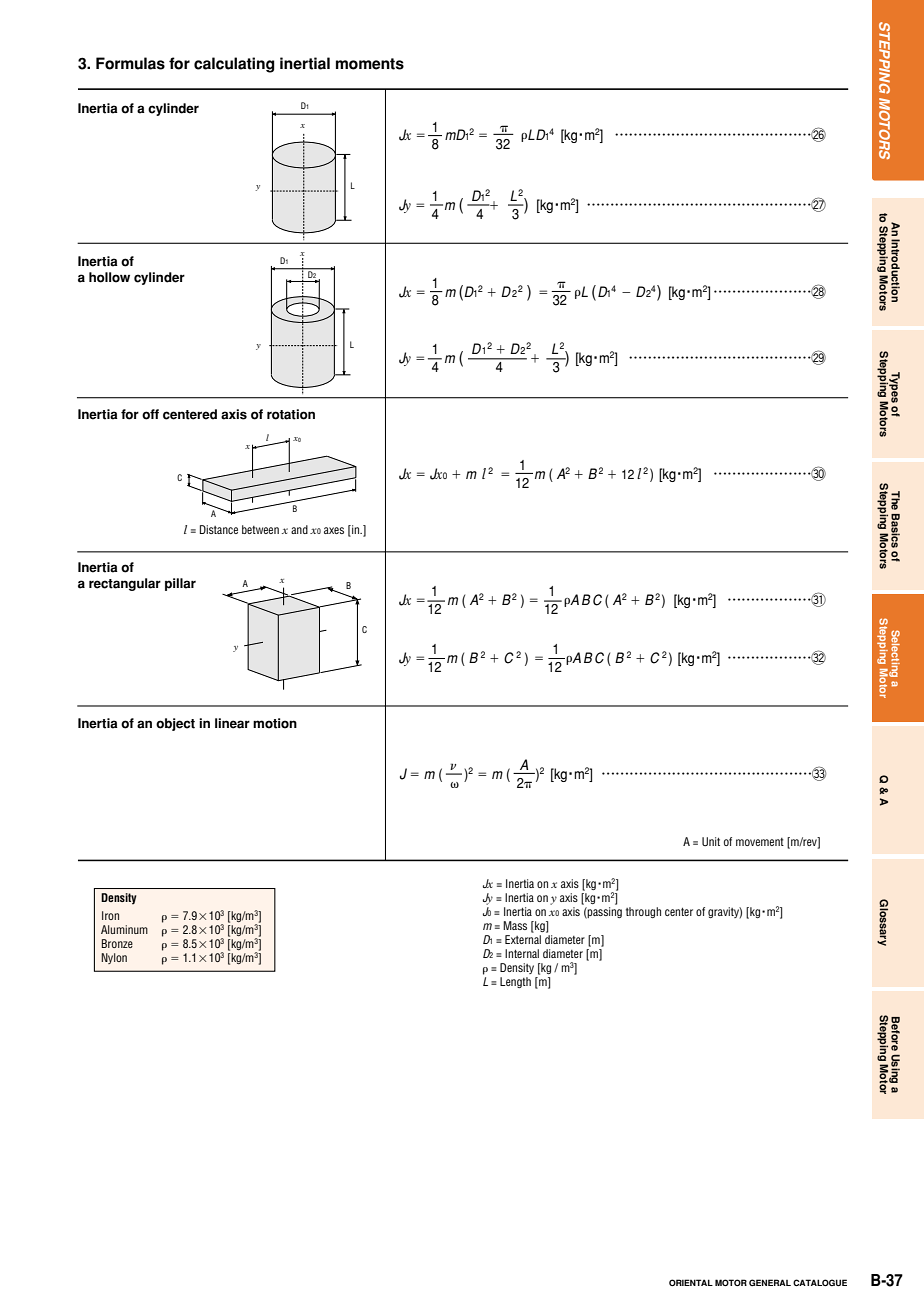 Image resolution: width=924 pixels, height=1308 pixels. I want to click on axes, so click(334, 530).
